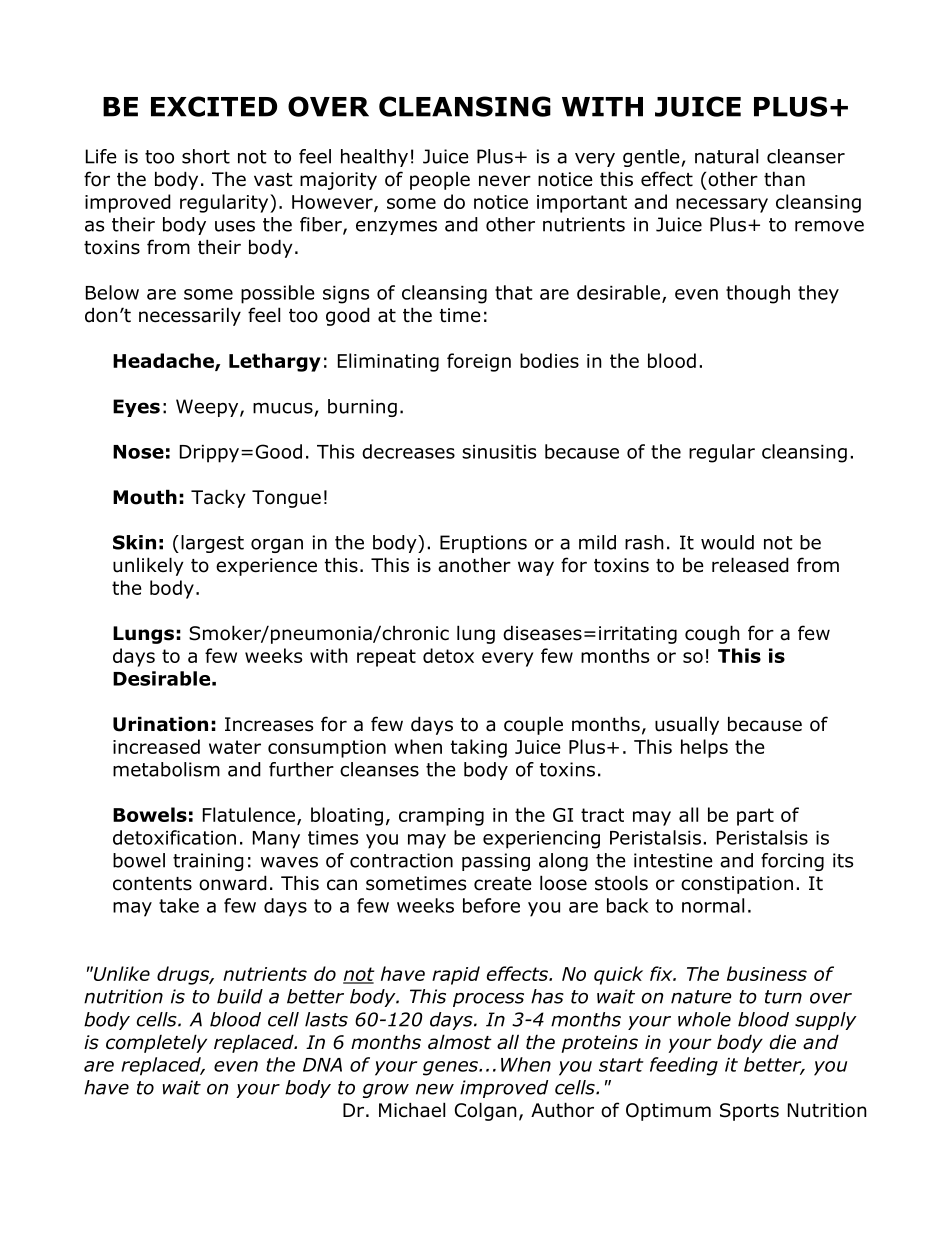 The image size is (952, 1233). Describe the element at coordinates (749, 1112) in the page. I see `Sports` at that location.
